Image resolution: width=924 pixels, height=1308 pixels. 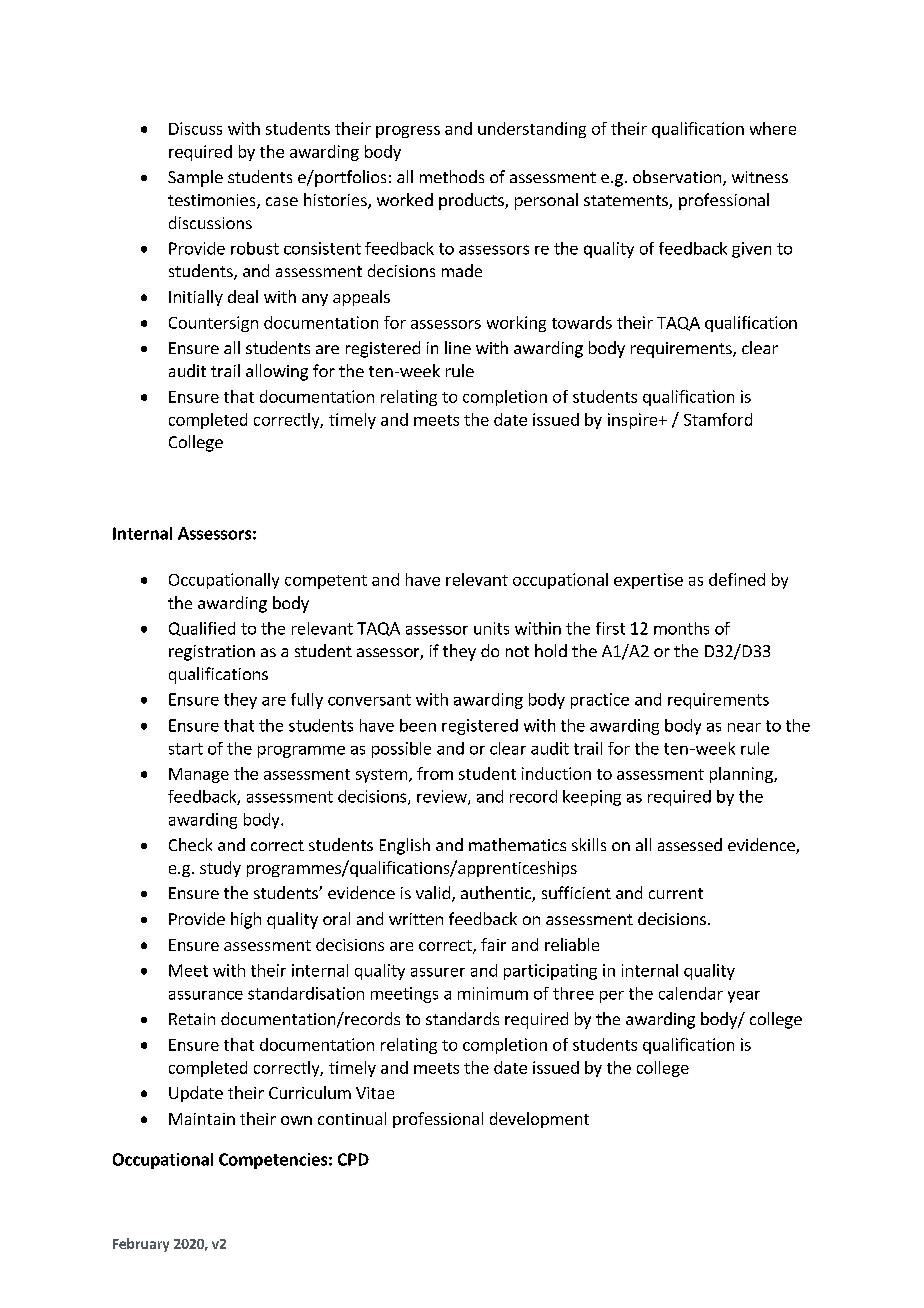 What do you see at coordinates (690, 844) in the screenshot?
I see `assessed` at bounding box center [690, 844].
